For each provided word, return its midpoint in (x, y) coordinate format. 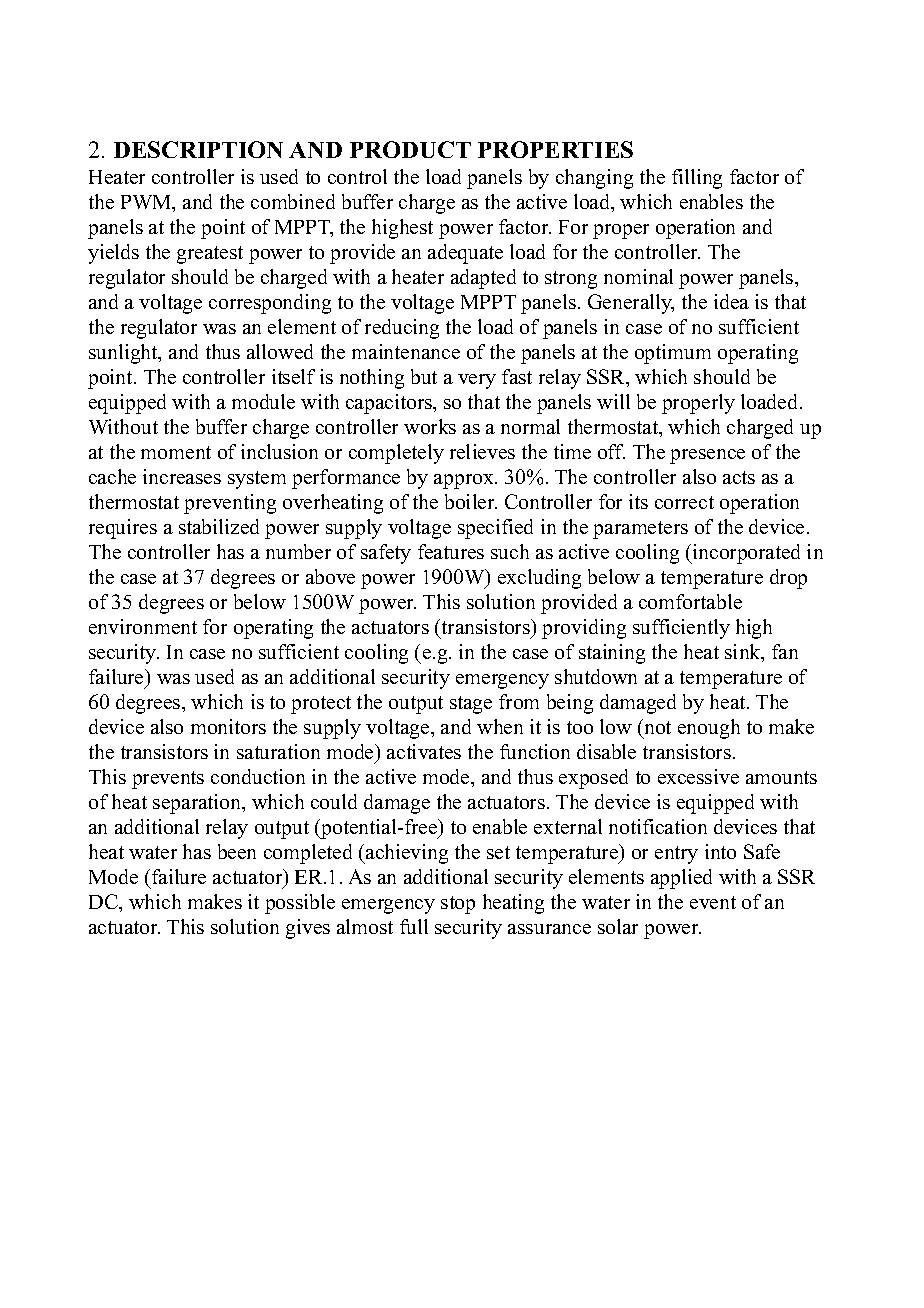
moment (176, 452)
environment (143, 626)
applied (681, 879)
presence (707, 456)
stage (471, 705)
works (430, 426)
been (237, 851)
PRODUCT (410, 149)
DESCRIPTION (198, 149)
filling (697, 179)
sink (744, 653)
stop (458, 905)
